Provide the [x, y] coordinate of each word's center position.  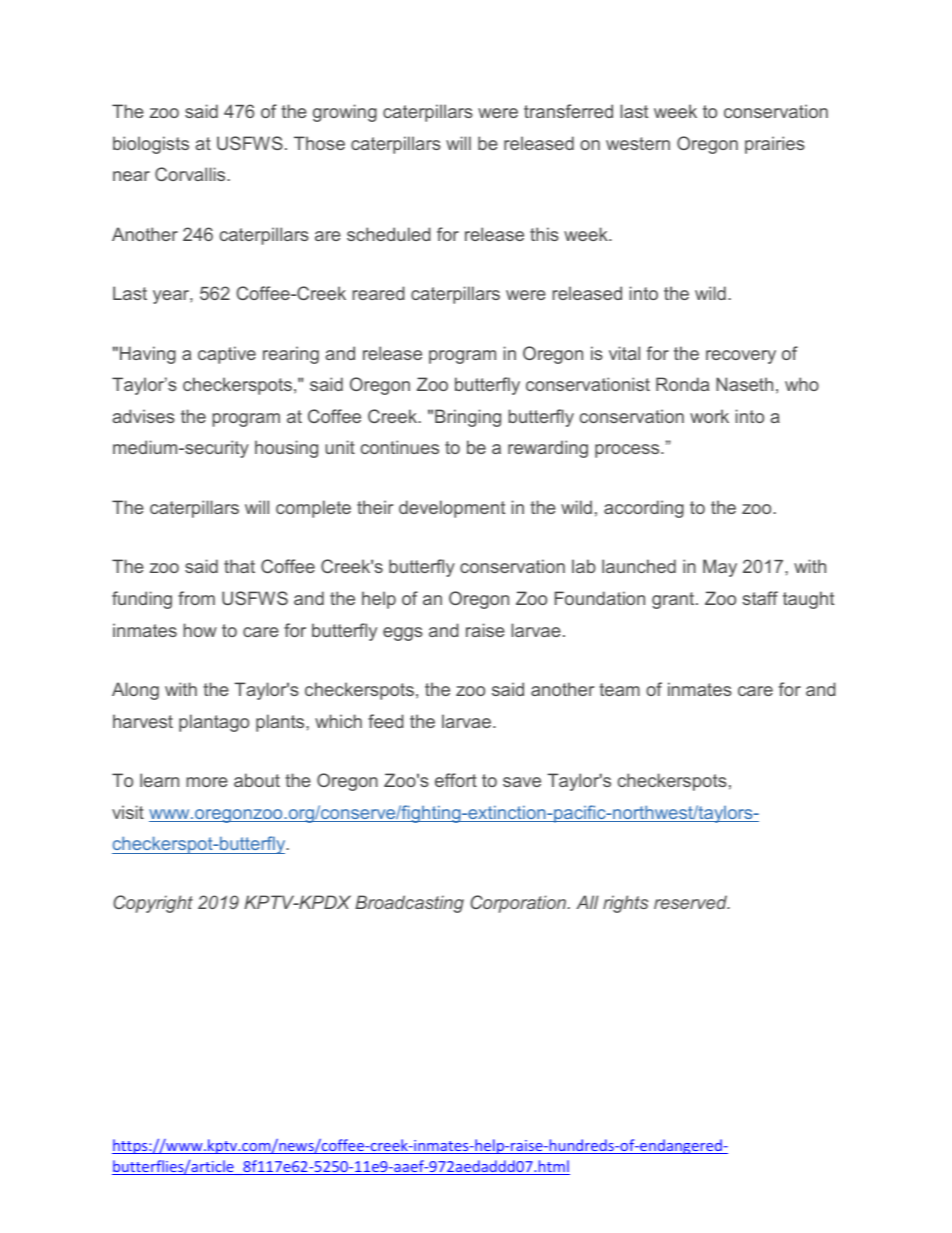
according [644, 509]
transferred [568, 111]
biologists [151, 145]
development [452, 509]
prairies [775, 145]
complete [313, 509]
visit [128, 812]
